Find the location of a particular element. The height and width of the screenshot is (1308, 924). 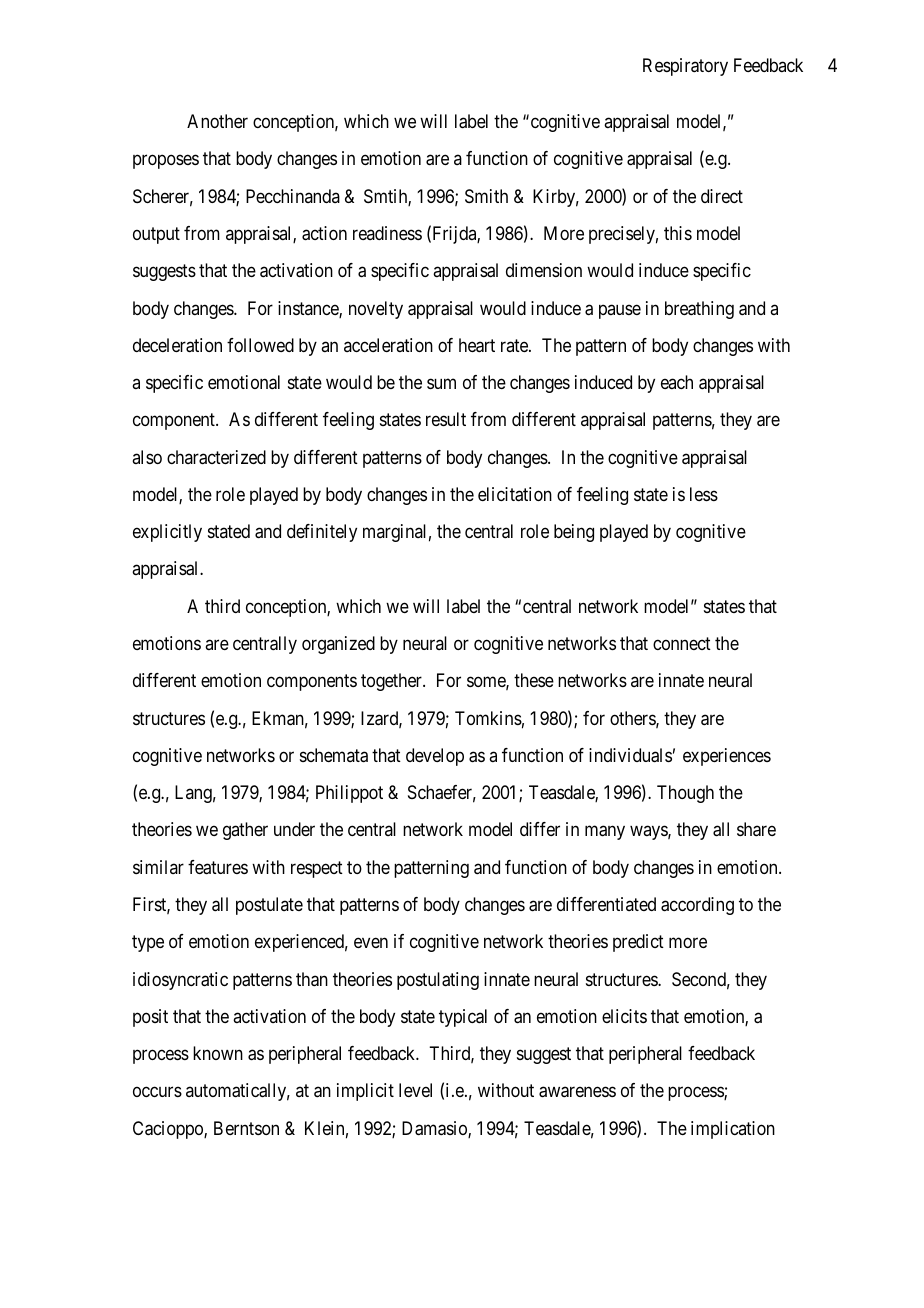

Smith is located at coordinates (486, 196).
